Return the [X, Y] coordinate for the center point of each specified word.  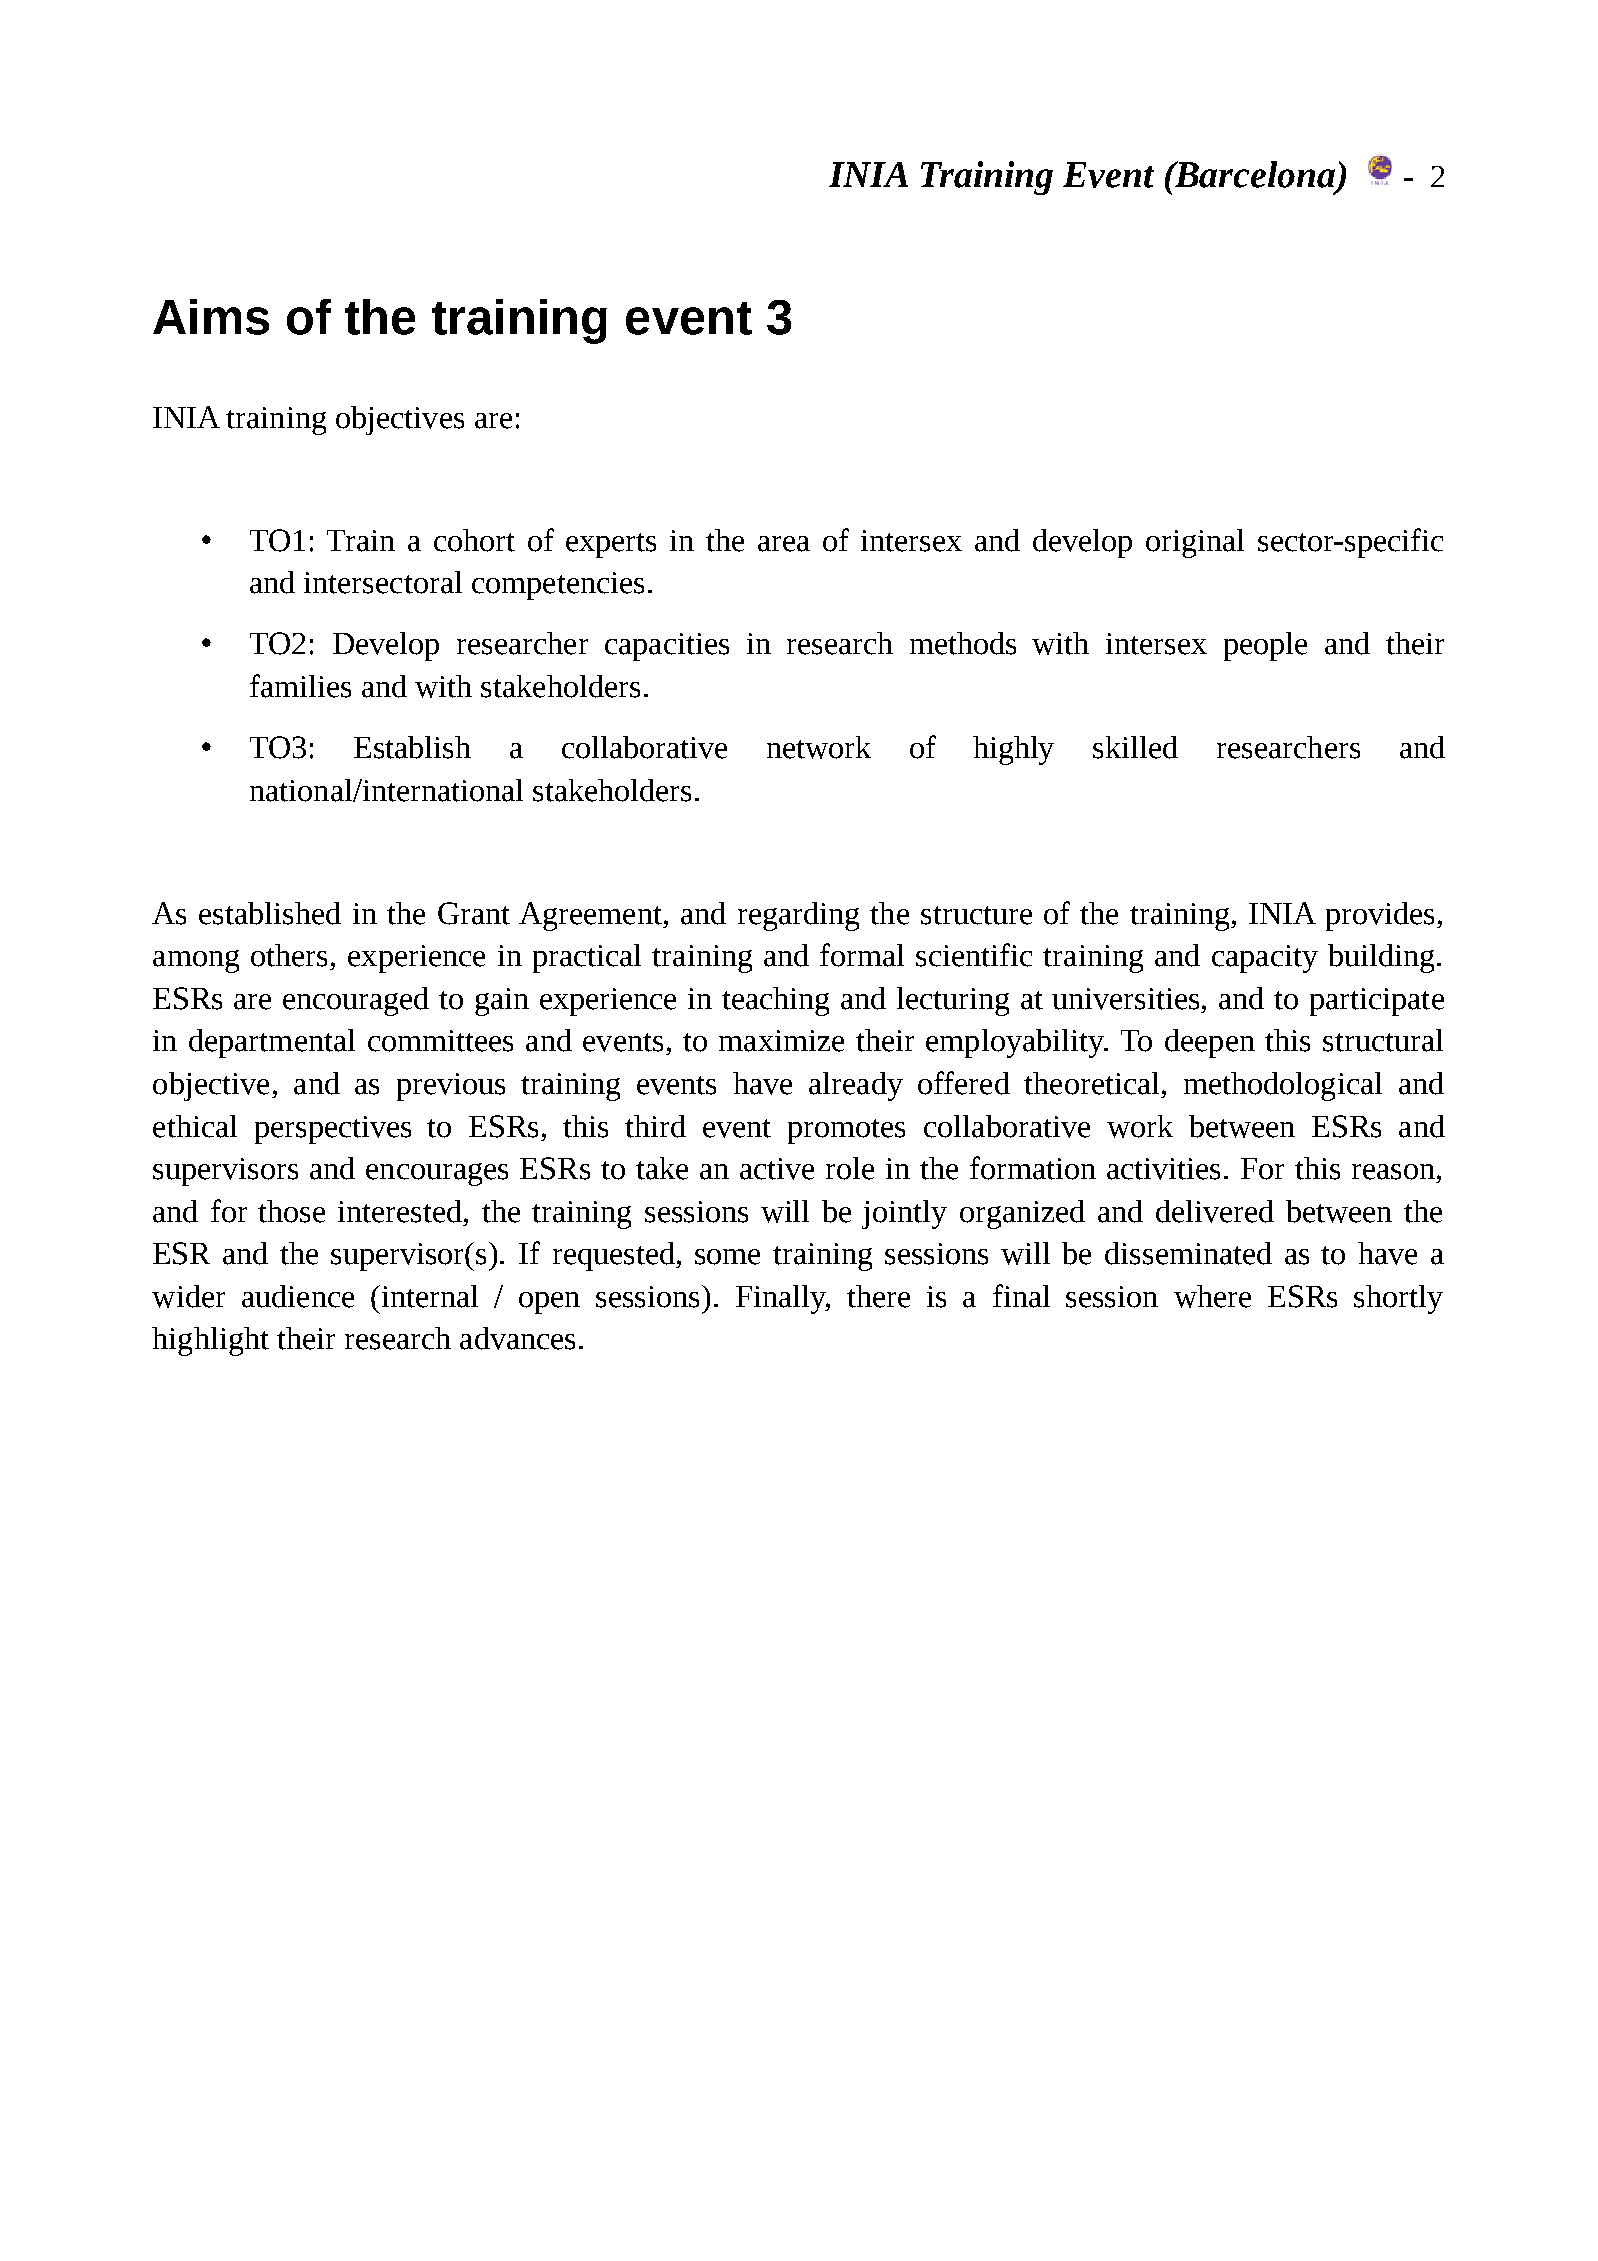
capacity [1265, 959]
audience [298, 1296]
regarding [798, 916]
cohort [474, 540]
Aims [211, 317]
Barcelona [1255, 175]
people [1265, 646]
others [289, 955]
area [784, 544]
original [1195, 543]
